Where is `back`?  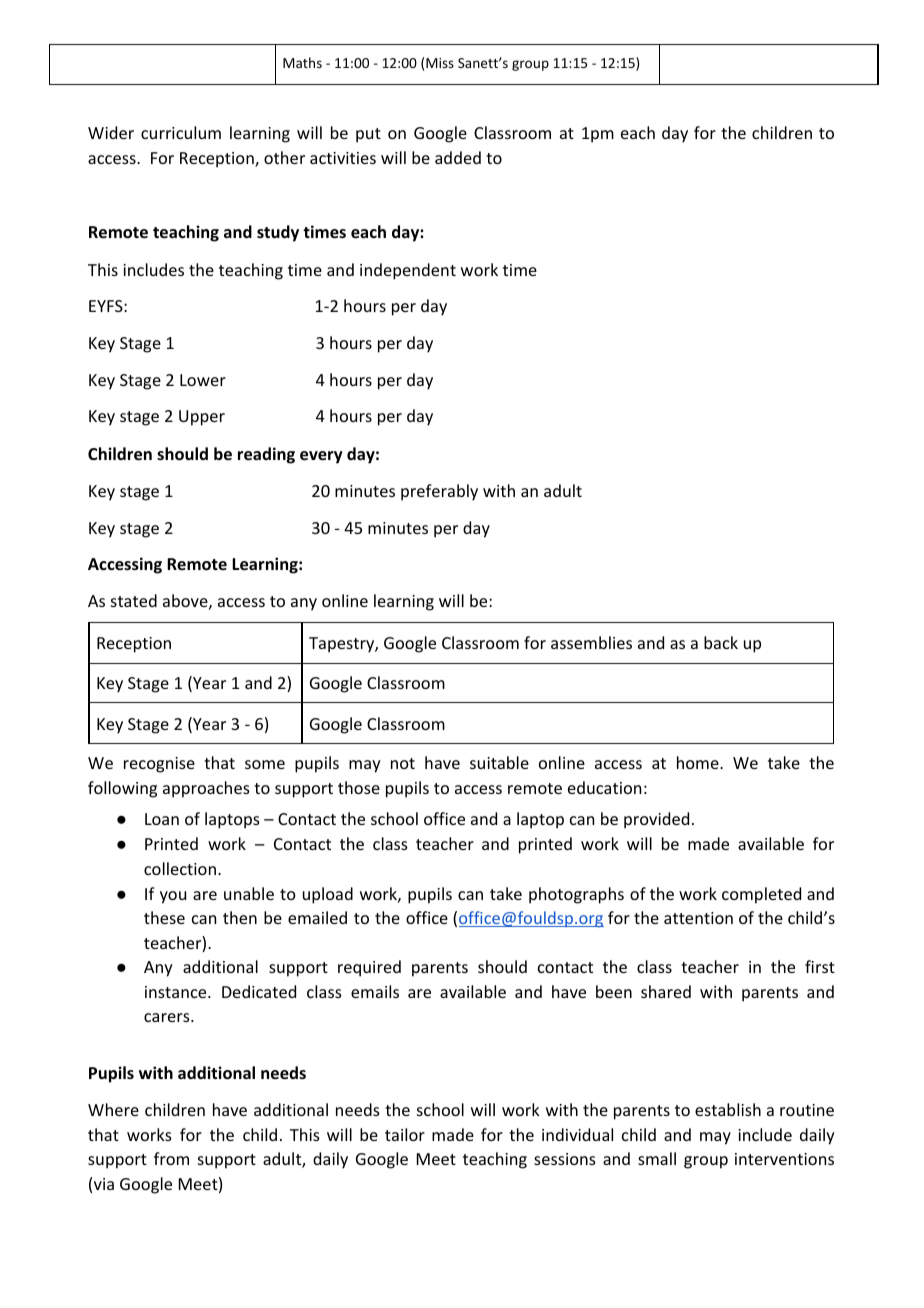 back is located at coordinates (721, 642).
